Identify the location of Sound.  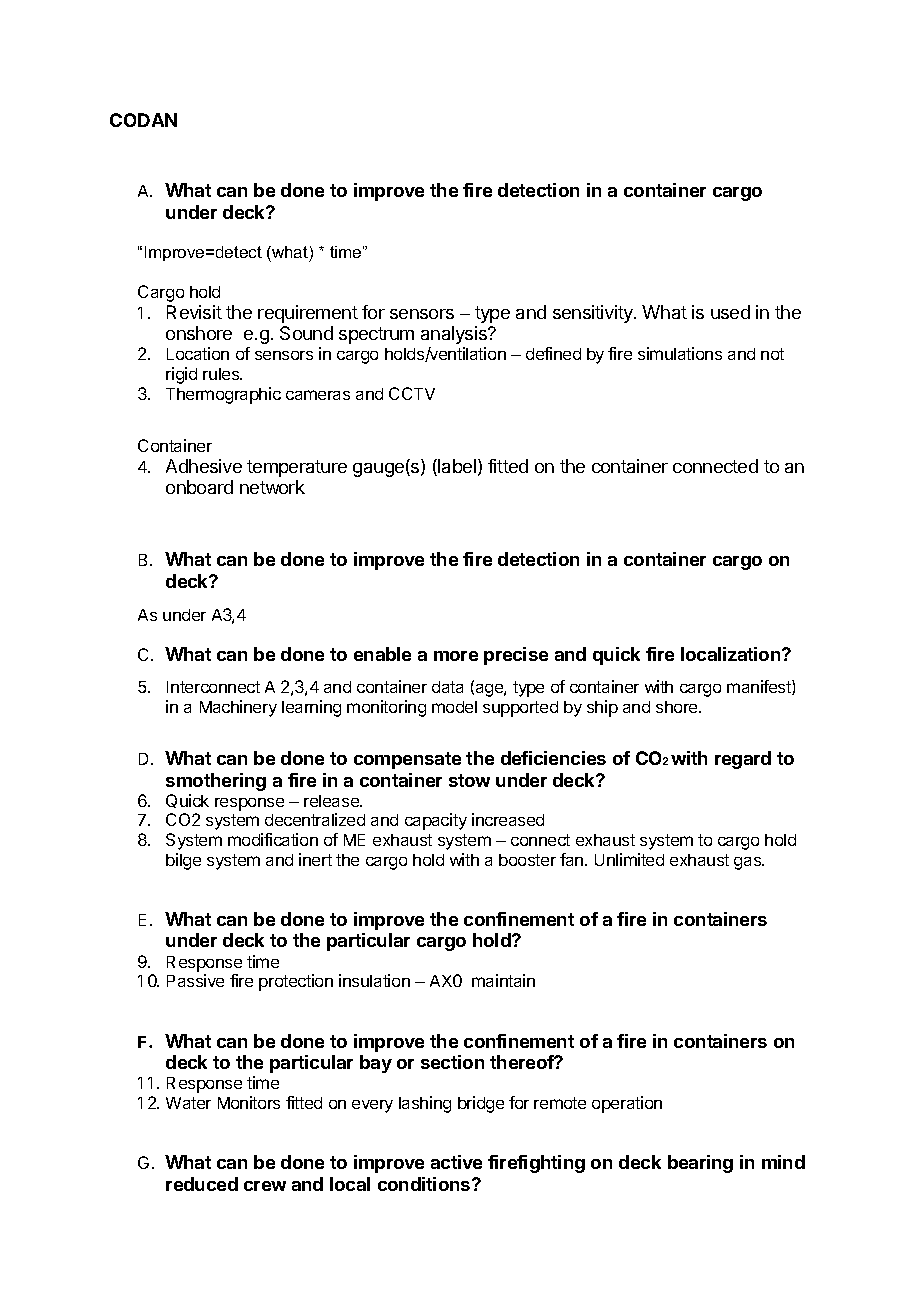
(306, 333).
